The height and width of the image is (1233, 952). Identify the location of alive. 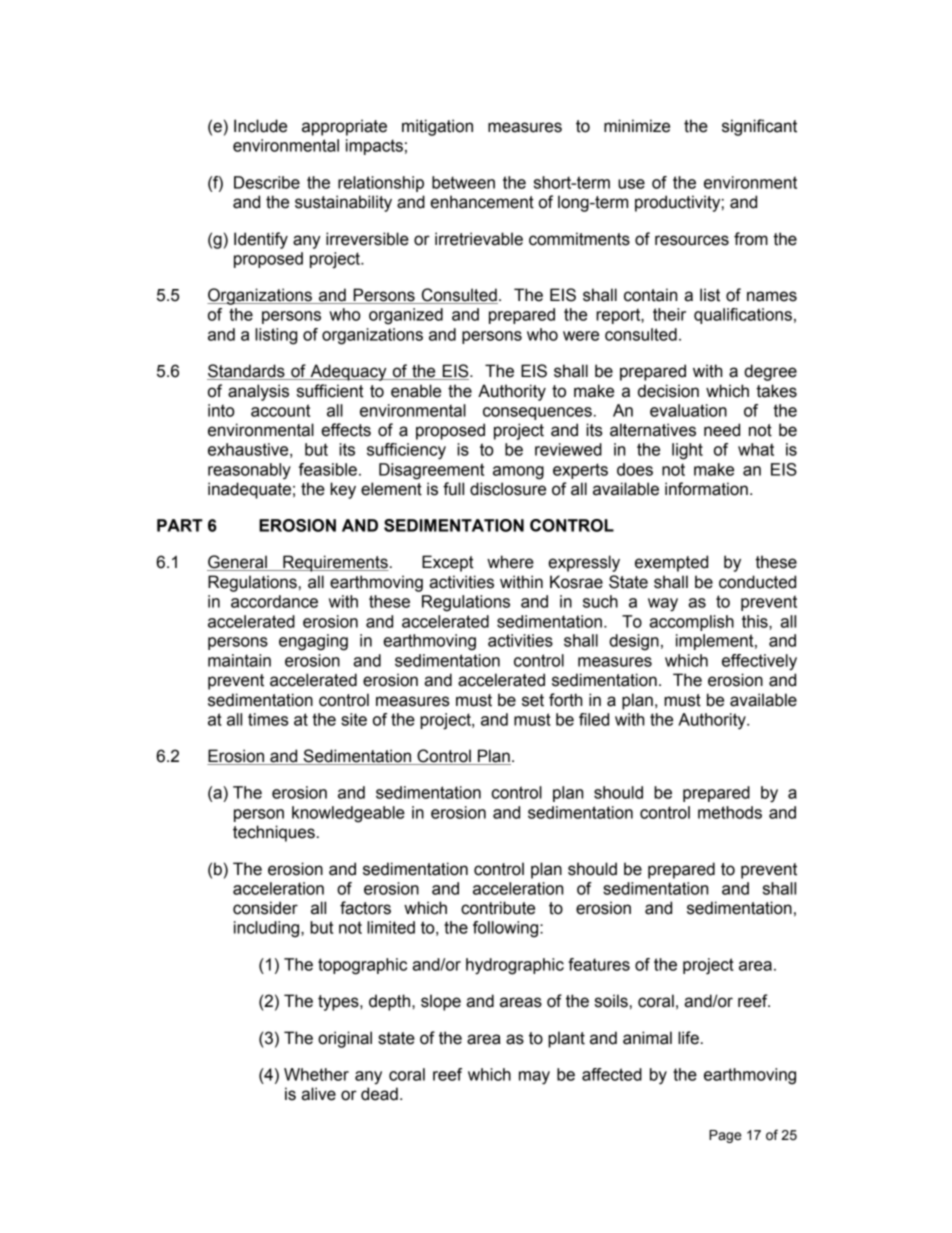
(318, 1094).
